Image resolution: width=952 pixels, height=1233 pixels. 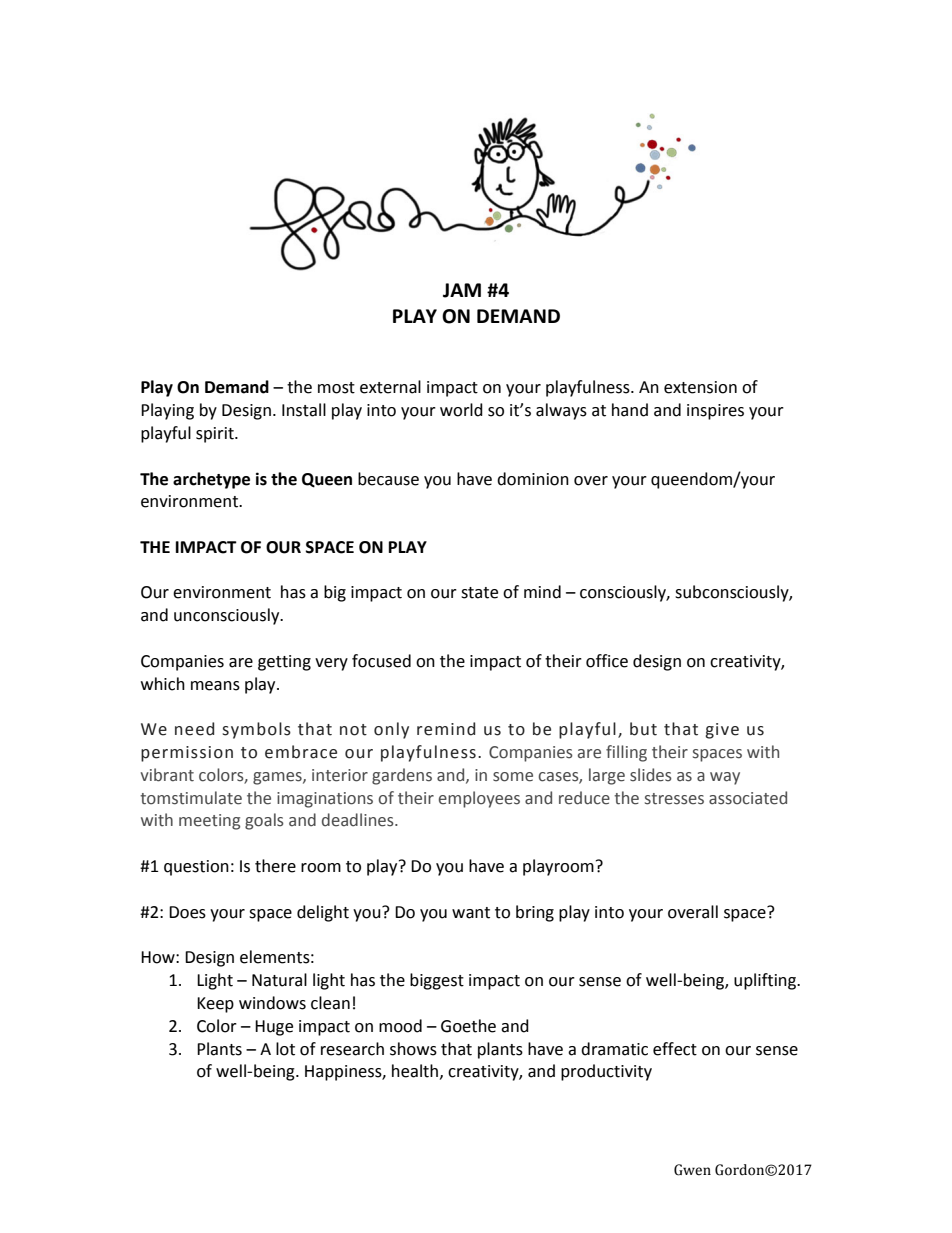 What do you see at coordinates (692, 1170) in the screenshot?
I see `Gwen` at bounding box center [692, 1170].
